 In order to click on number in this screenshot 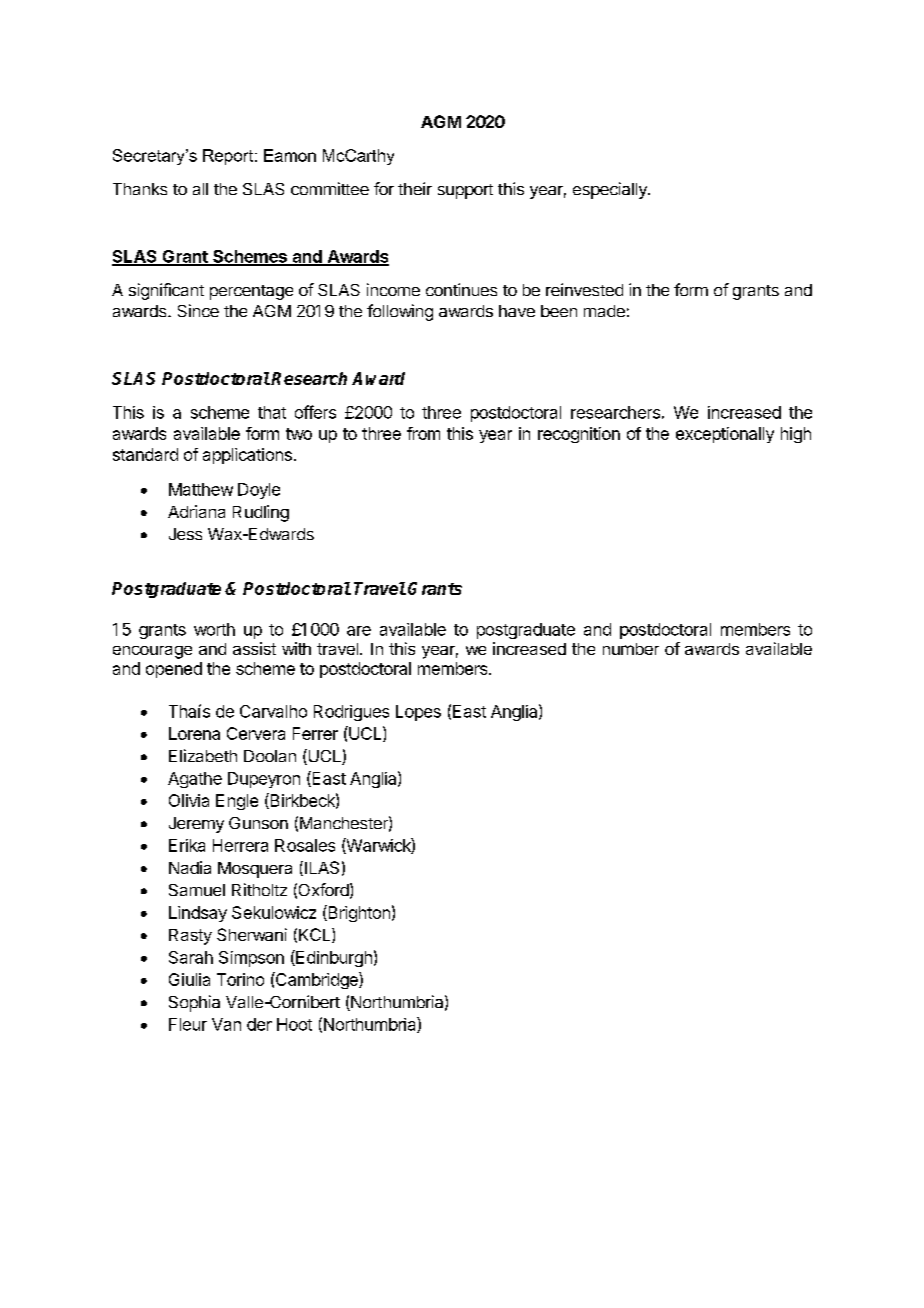, I will do `click(631, 649)`.
